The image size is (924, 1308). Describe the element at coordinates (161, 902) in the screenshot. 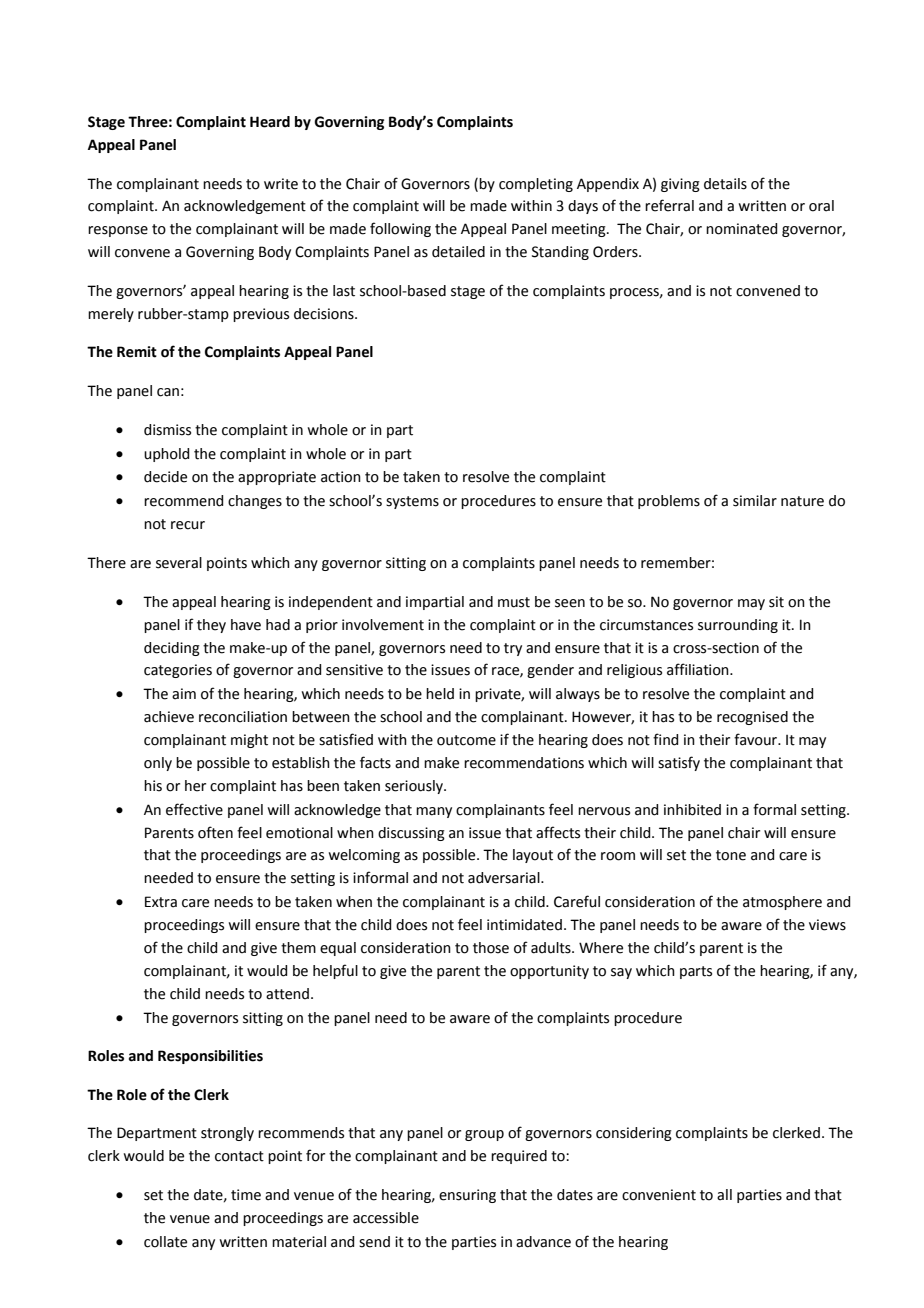

I see `Extra` at that location.
